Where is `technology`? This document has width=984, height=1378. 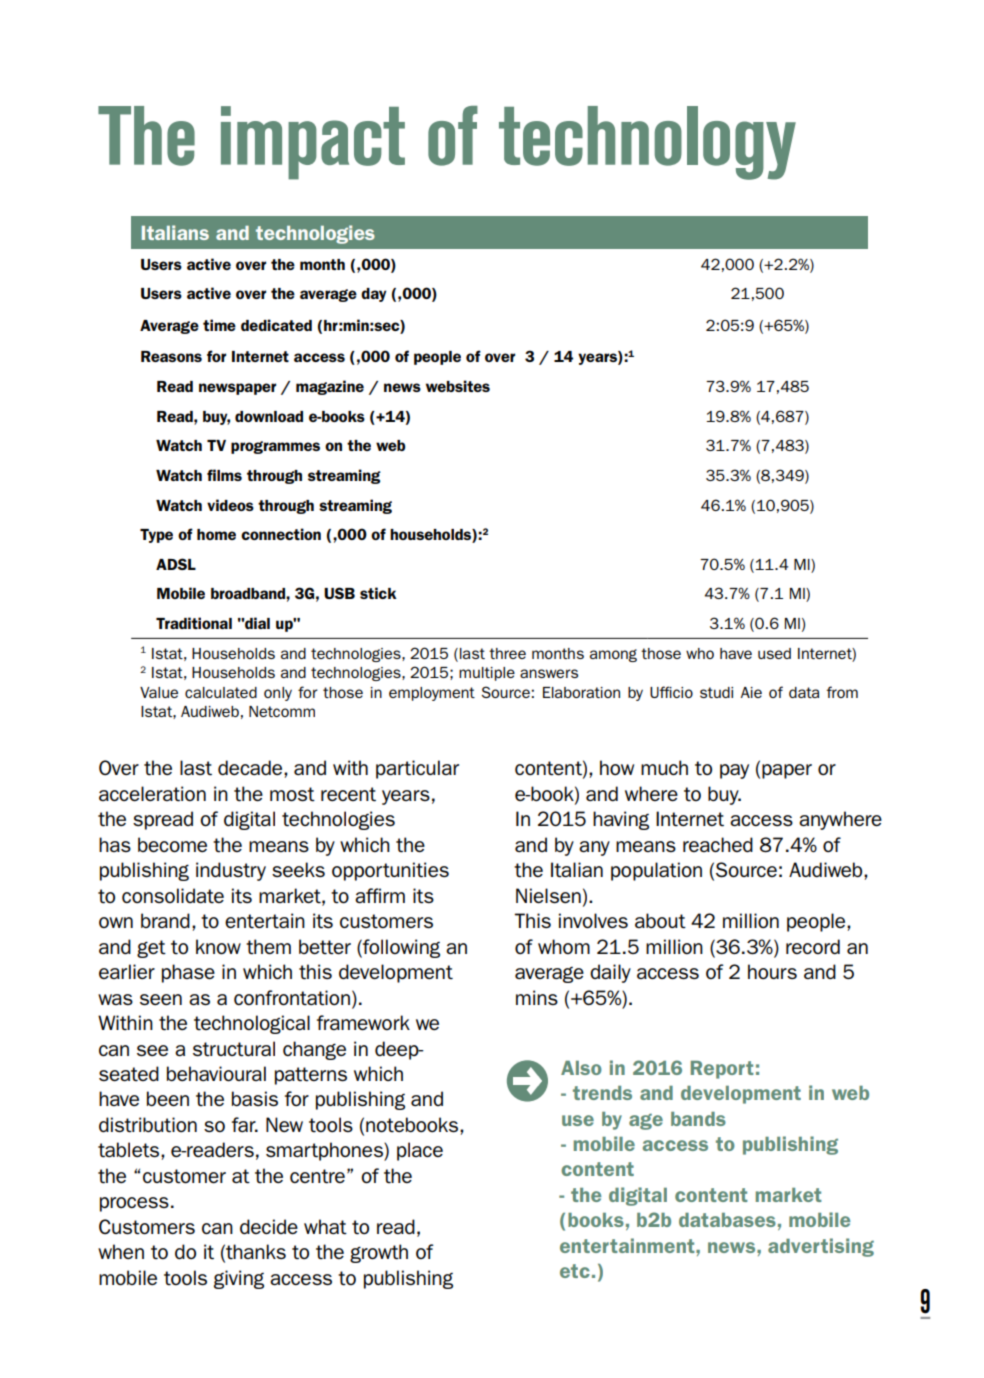
technology is located at coordinates (647, 143).
